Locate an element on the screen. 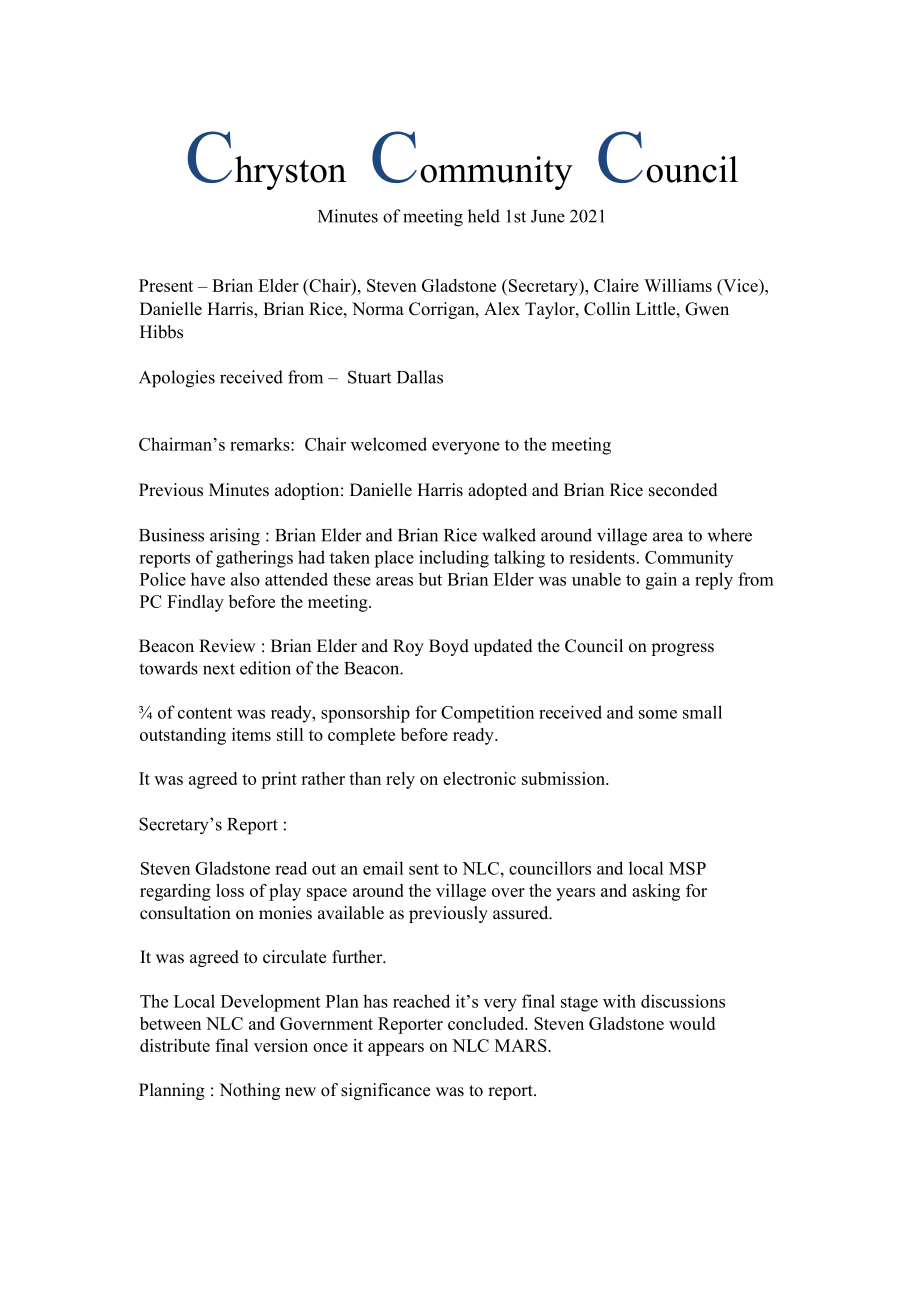 Image resolution: width=924 pixels, height=1308 pixels. held is located at coordinates (484, 216).
